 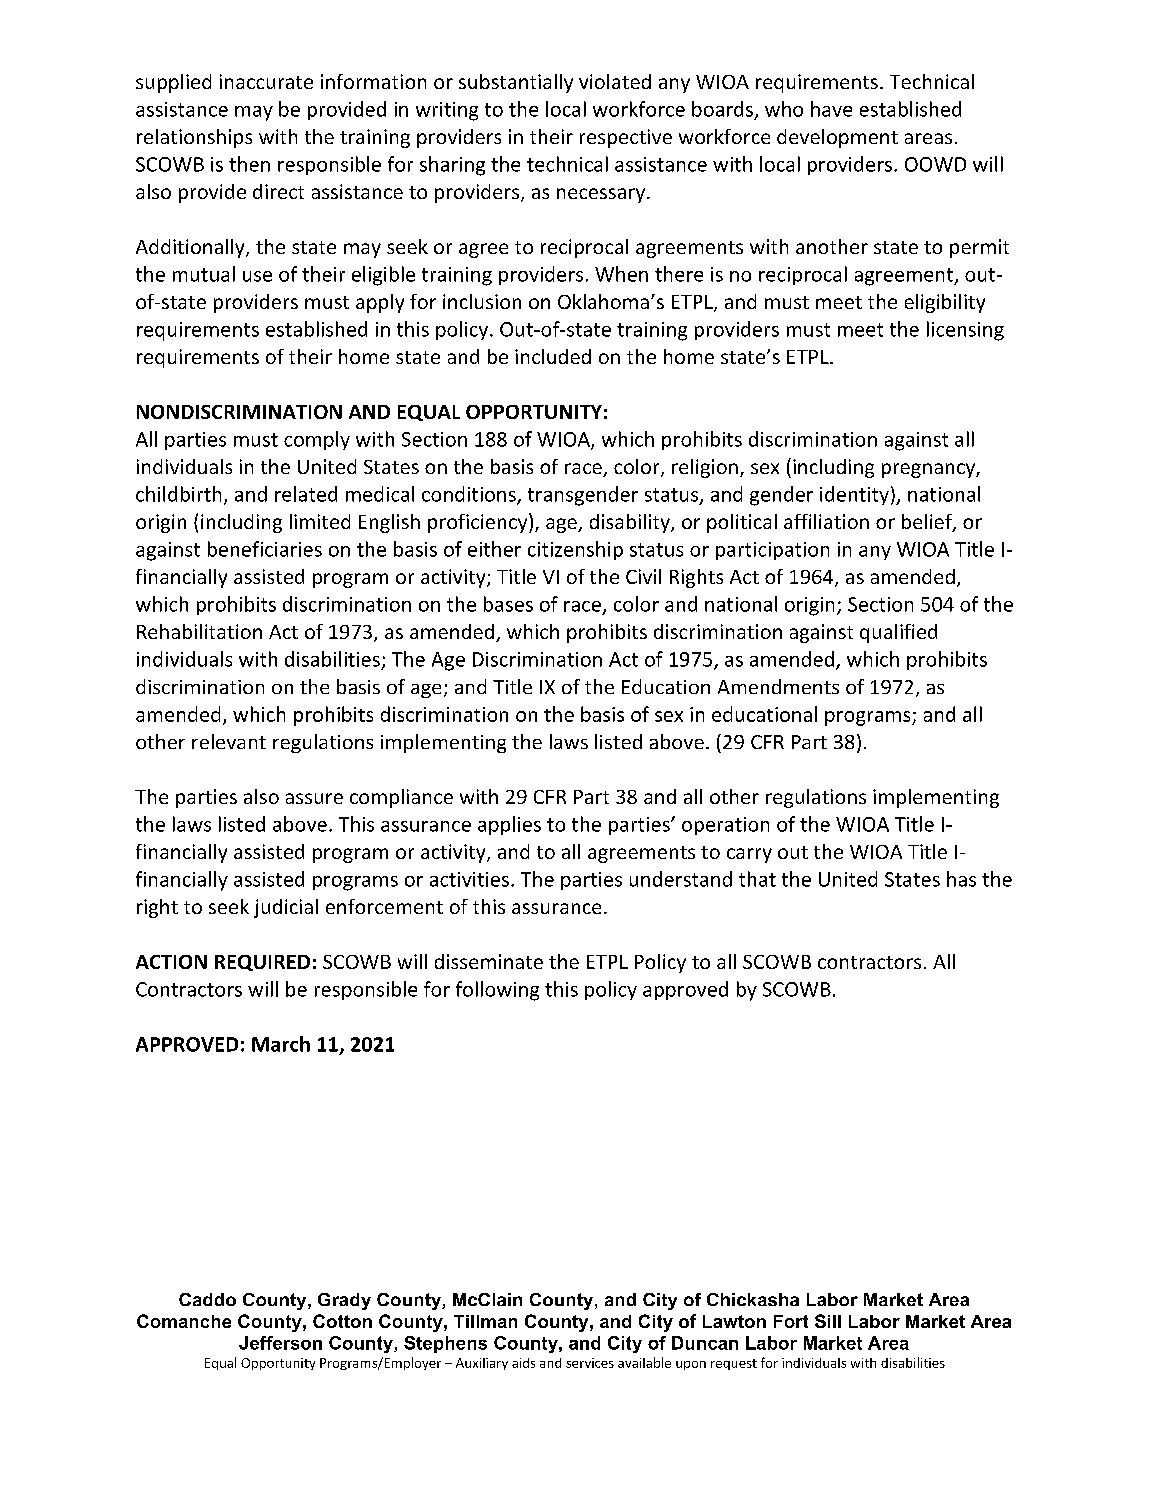 I want to click on Amendments, so click(x=778, y=686).
